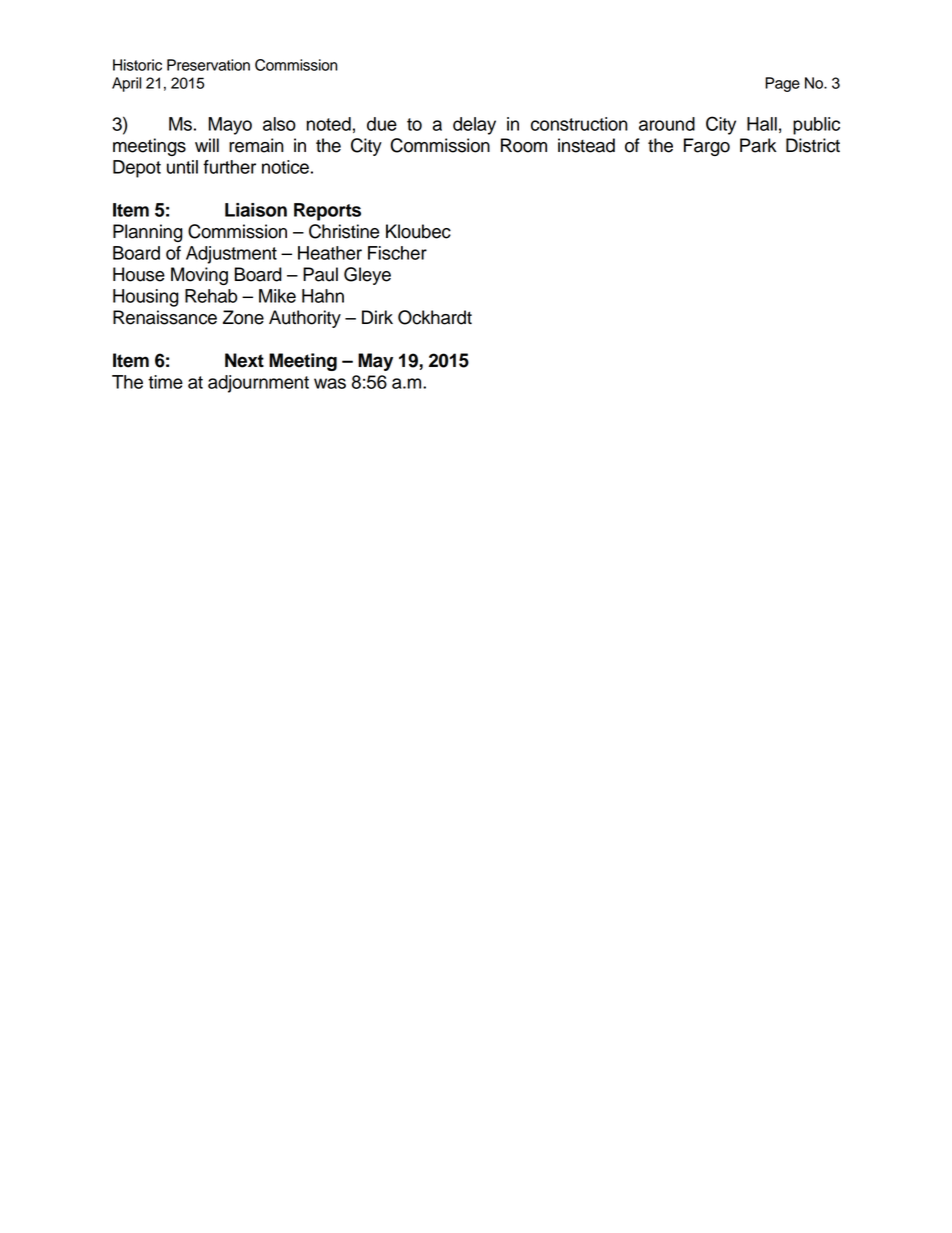 This screenshot has height=1233, width=952. I want to click on Page, so click(782, 84).
